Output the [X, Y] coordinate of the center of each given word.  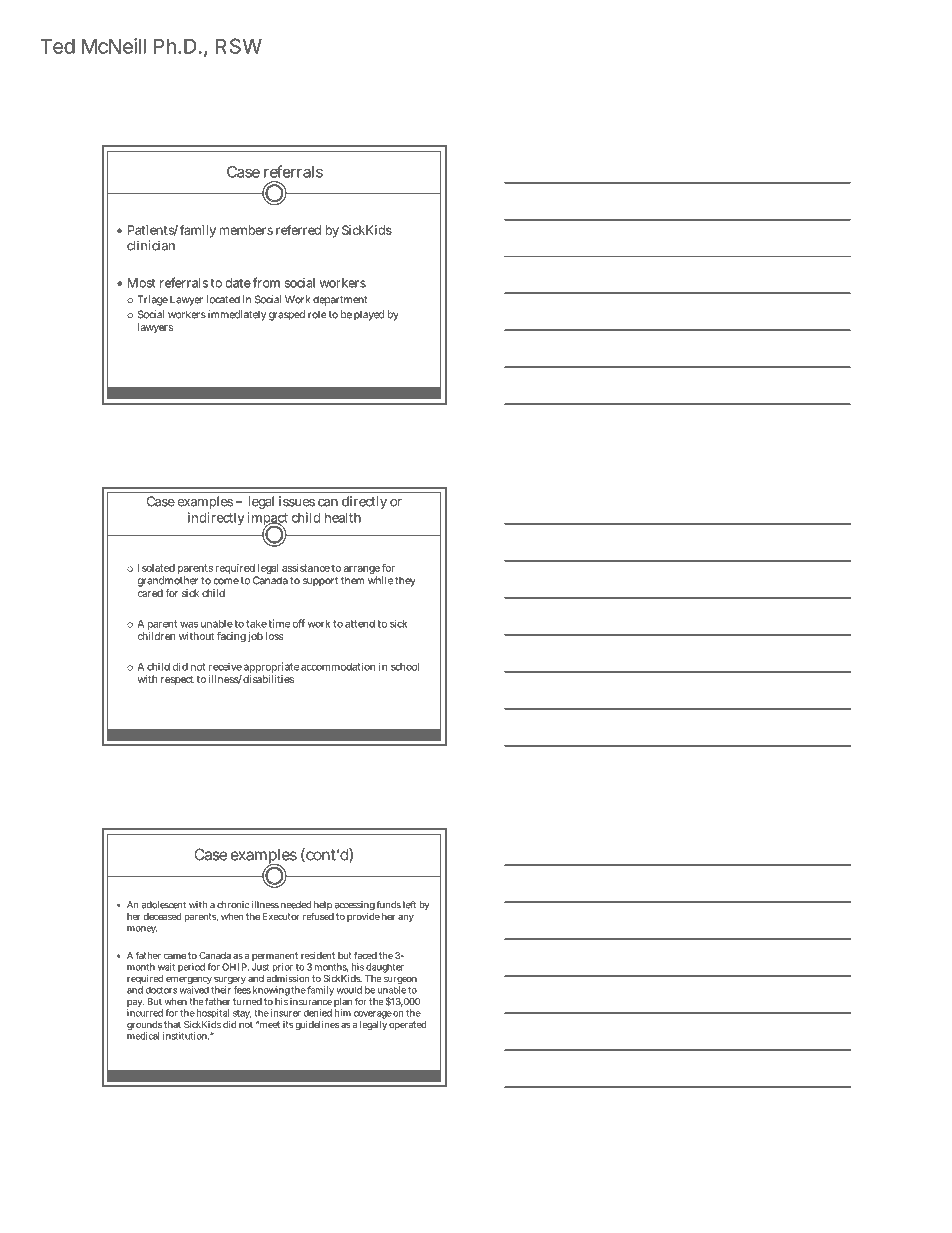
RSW [239, 46]
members [246, 230]
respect [177, 680]
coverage [373, 1015]
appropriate [271, 667]
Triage [153, 300]
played [369, 315]
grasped [287, 315]
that [172, 1024]
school [405, 667]
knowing [271, 991]
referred [298, 230]
